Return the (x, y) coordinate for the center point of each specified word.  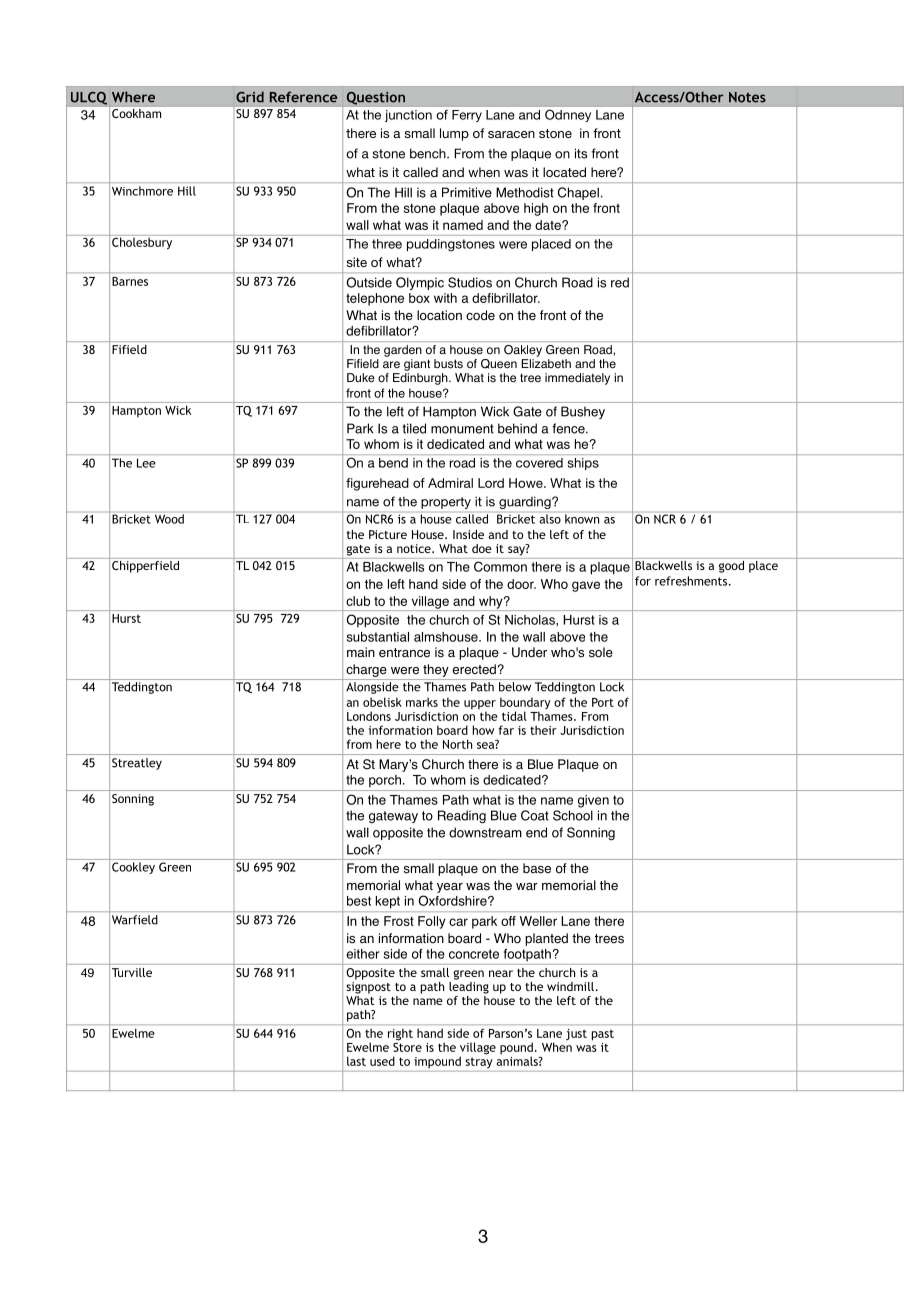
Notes (747, 97)
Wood (169, 519)
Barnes (130, 281)
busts (448, 364)
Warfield (134, 920)
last (356, 1061)
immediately (577, 379)
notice (415, 548)
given (593, 801)
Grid (250, 97)
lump (454, 134)
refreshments (691, 581)
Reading (462, 816)
